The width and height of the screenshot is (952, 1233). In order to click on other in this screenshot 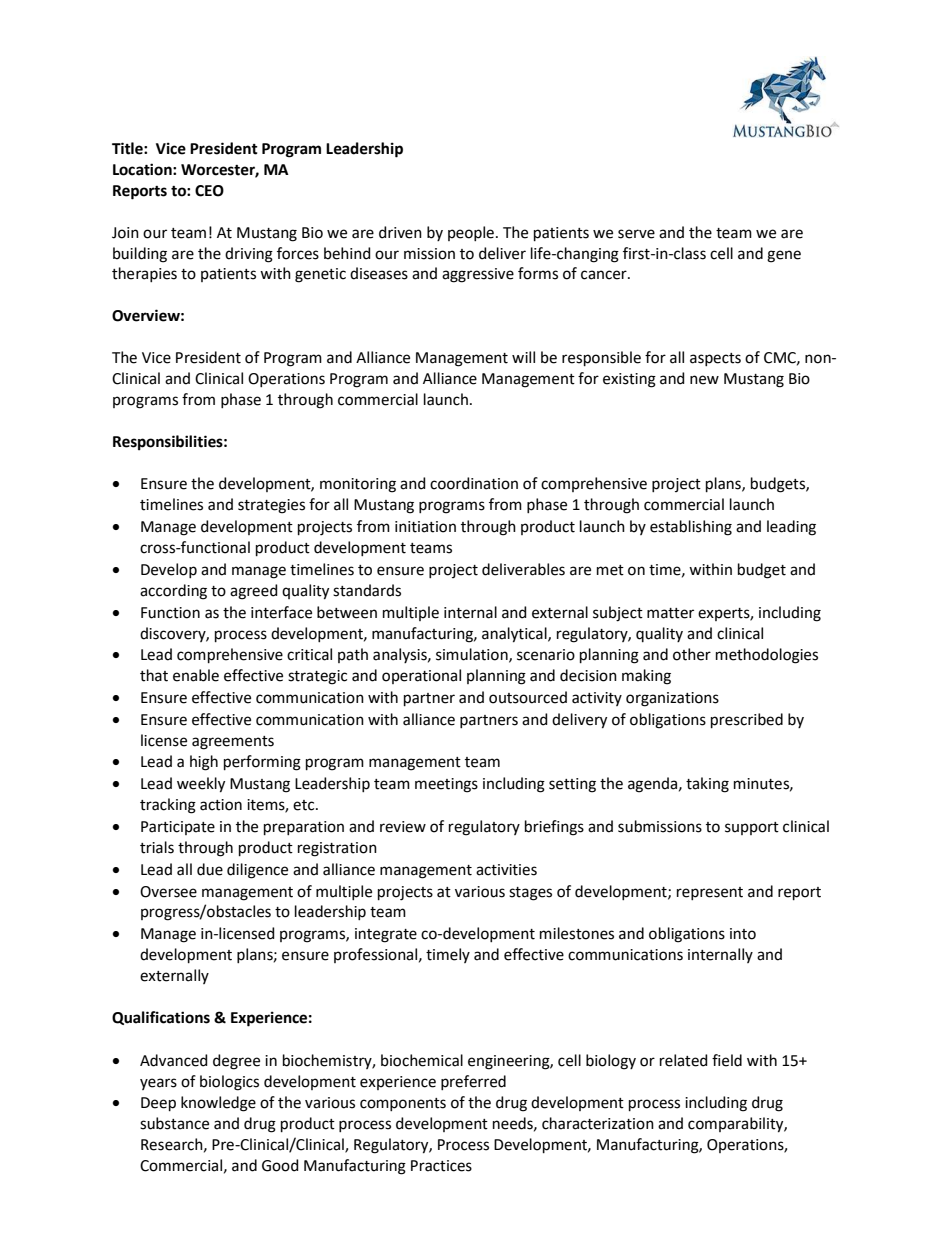, I will do `click(692, 654)`.
